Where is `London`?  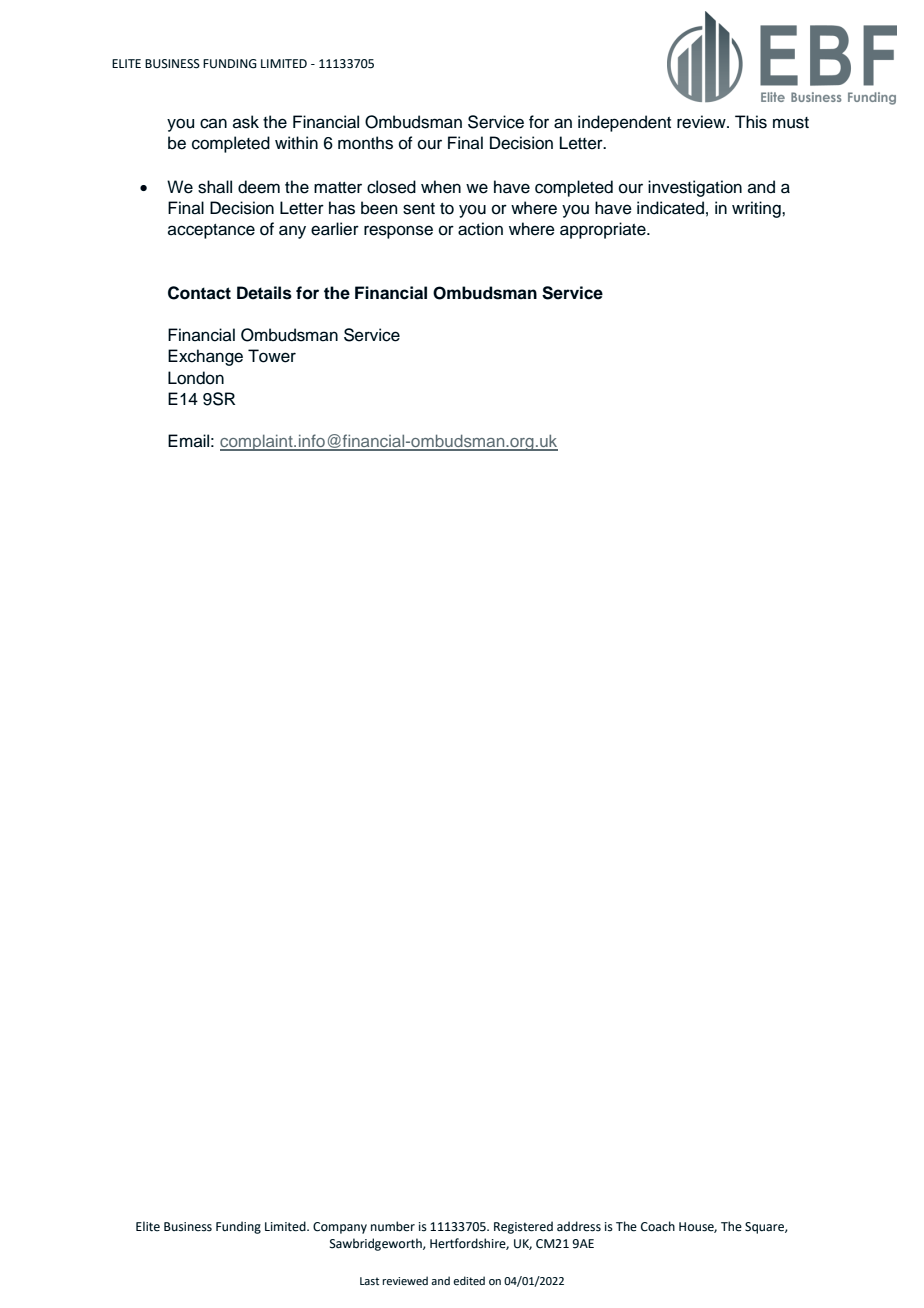 London is located at coordinates (196, 378).
